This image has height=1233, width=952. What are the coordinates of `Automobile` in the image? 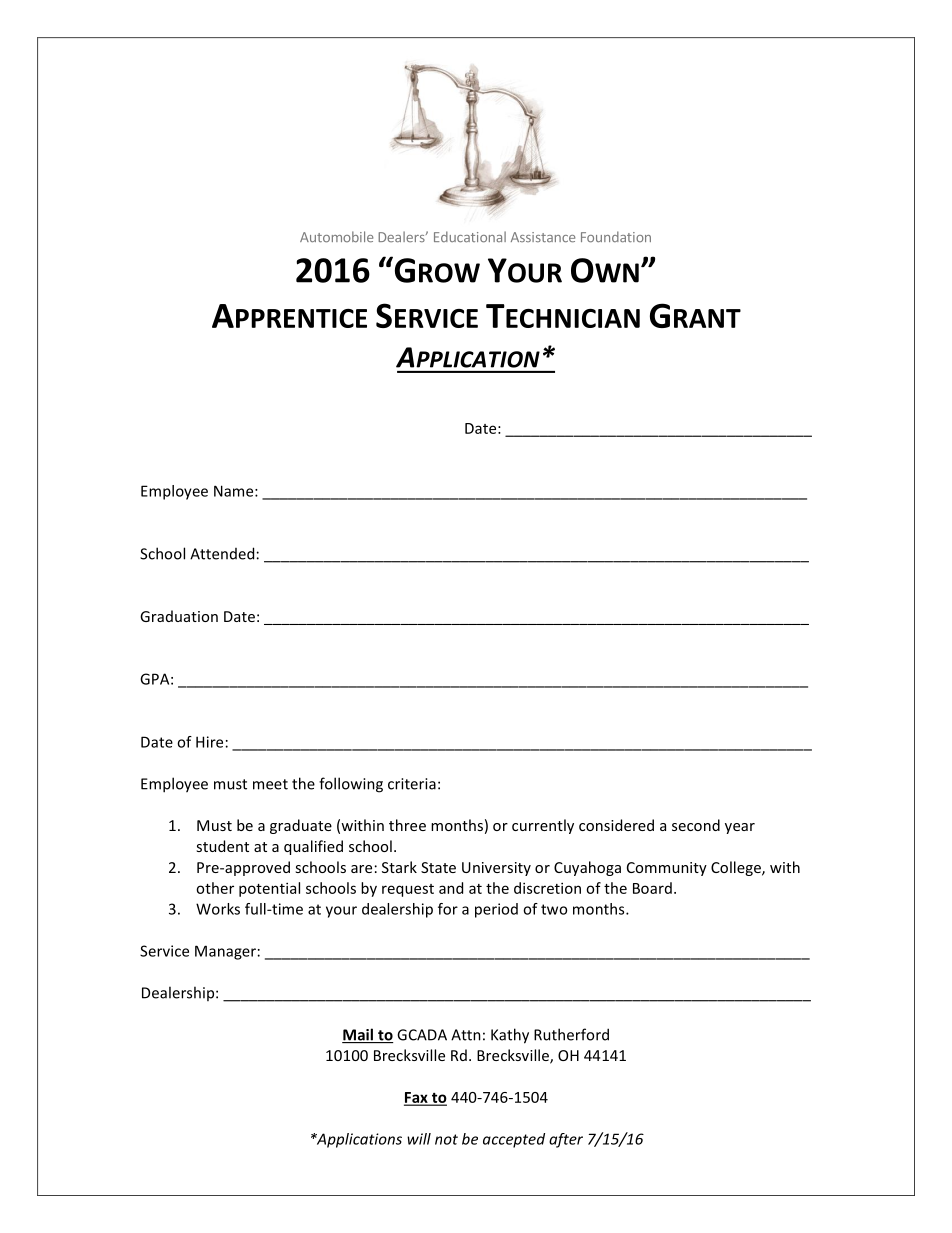 It's located at (336, 237).
